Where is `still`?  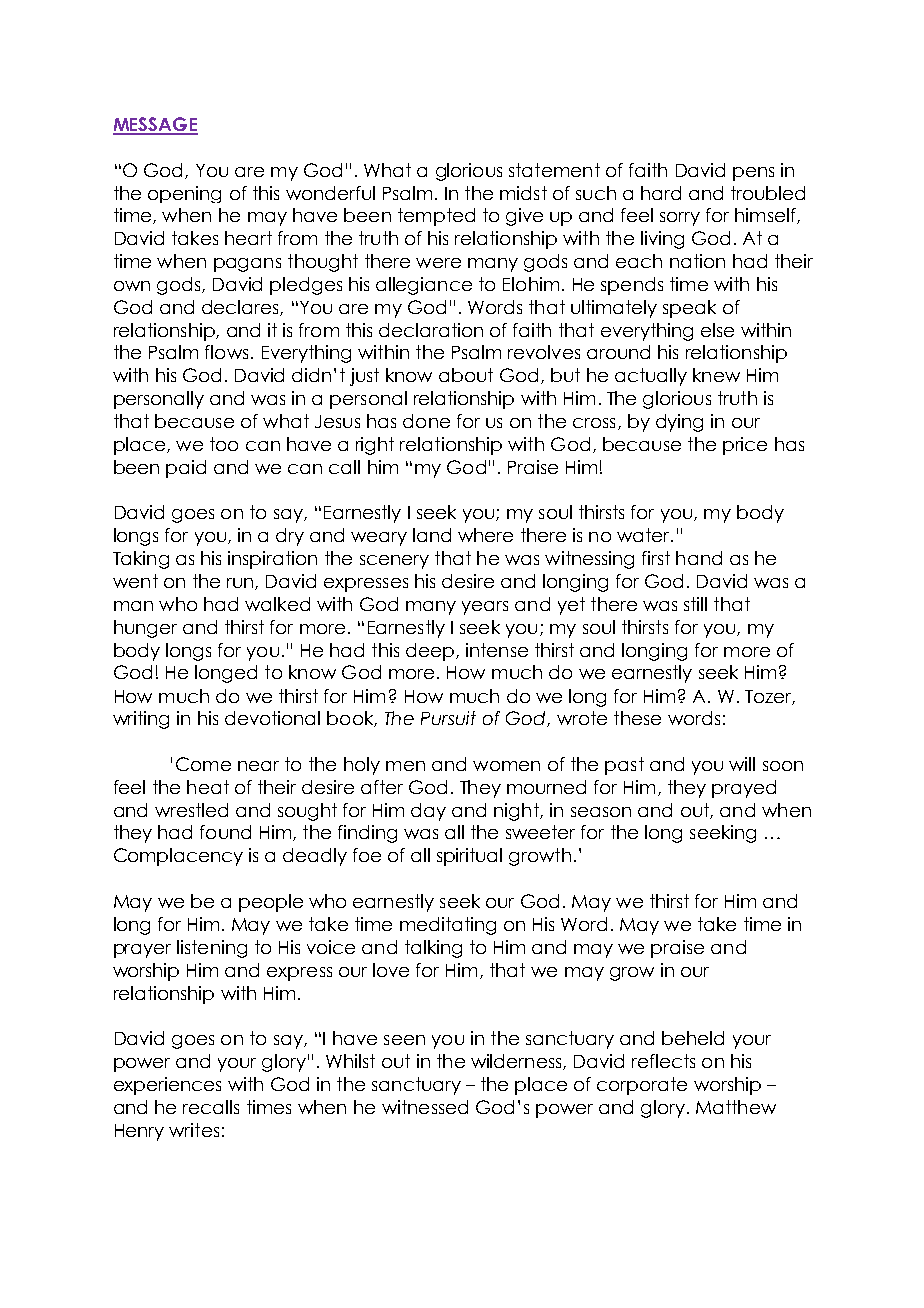
still is located at coordinates (695, 604).
